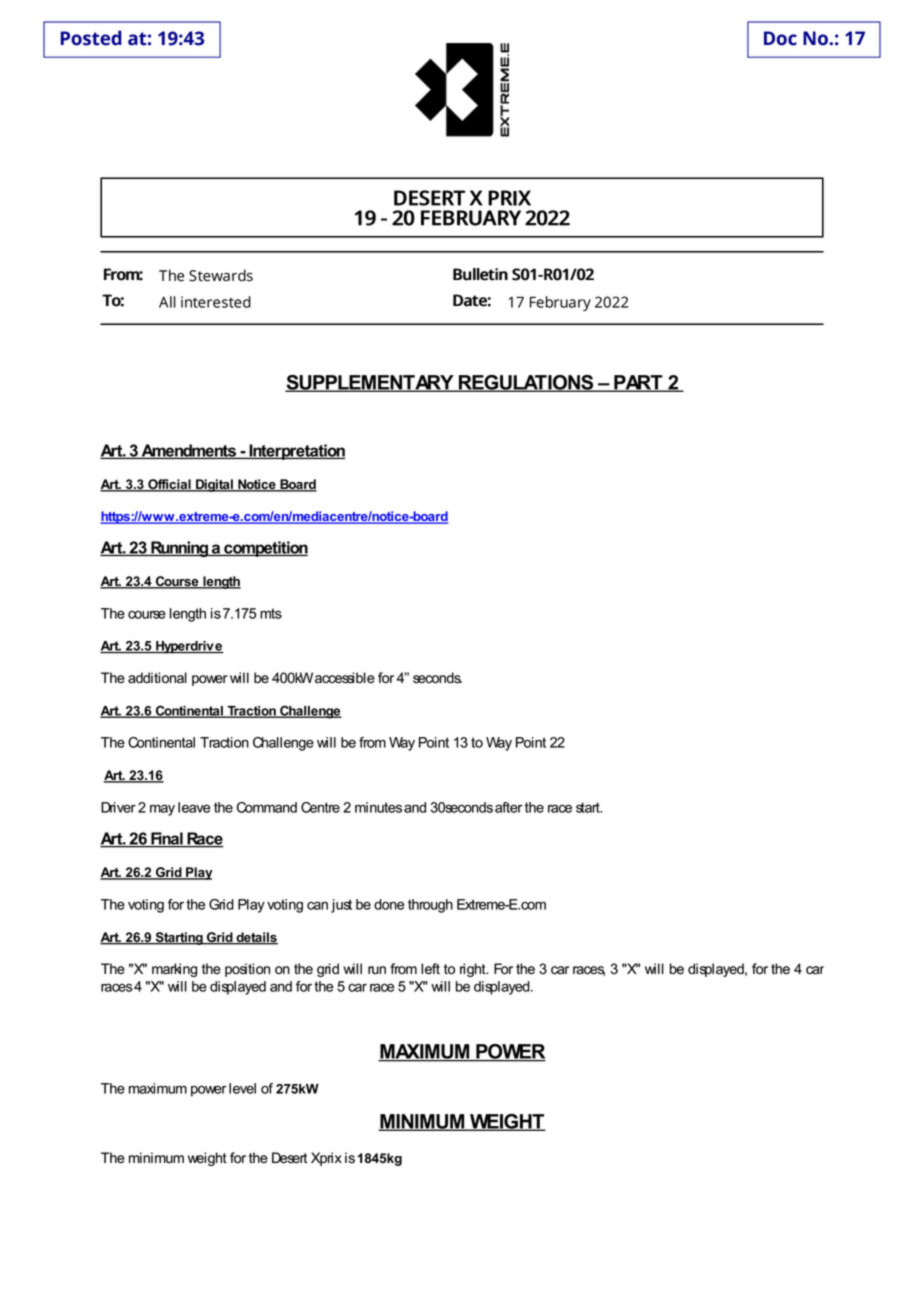 Image resolution: width=924 pixels, height=1308 pixels. What do you see at coordinates (157, 678) in the page?
I see `additional` at bounding box center [157, 678].
